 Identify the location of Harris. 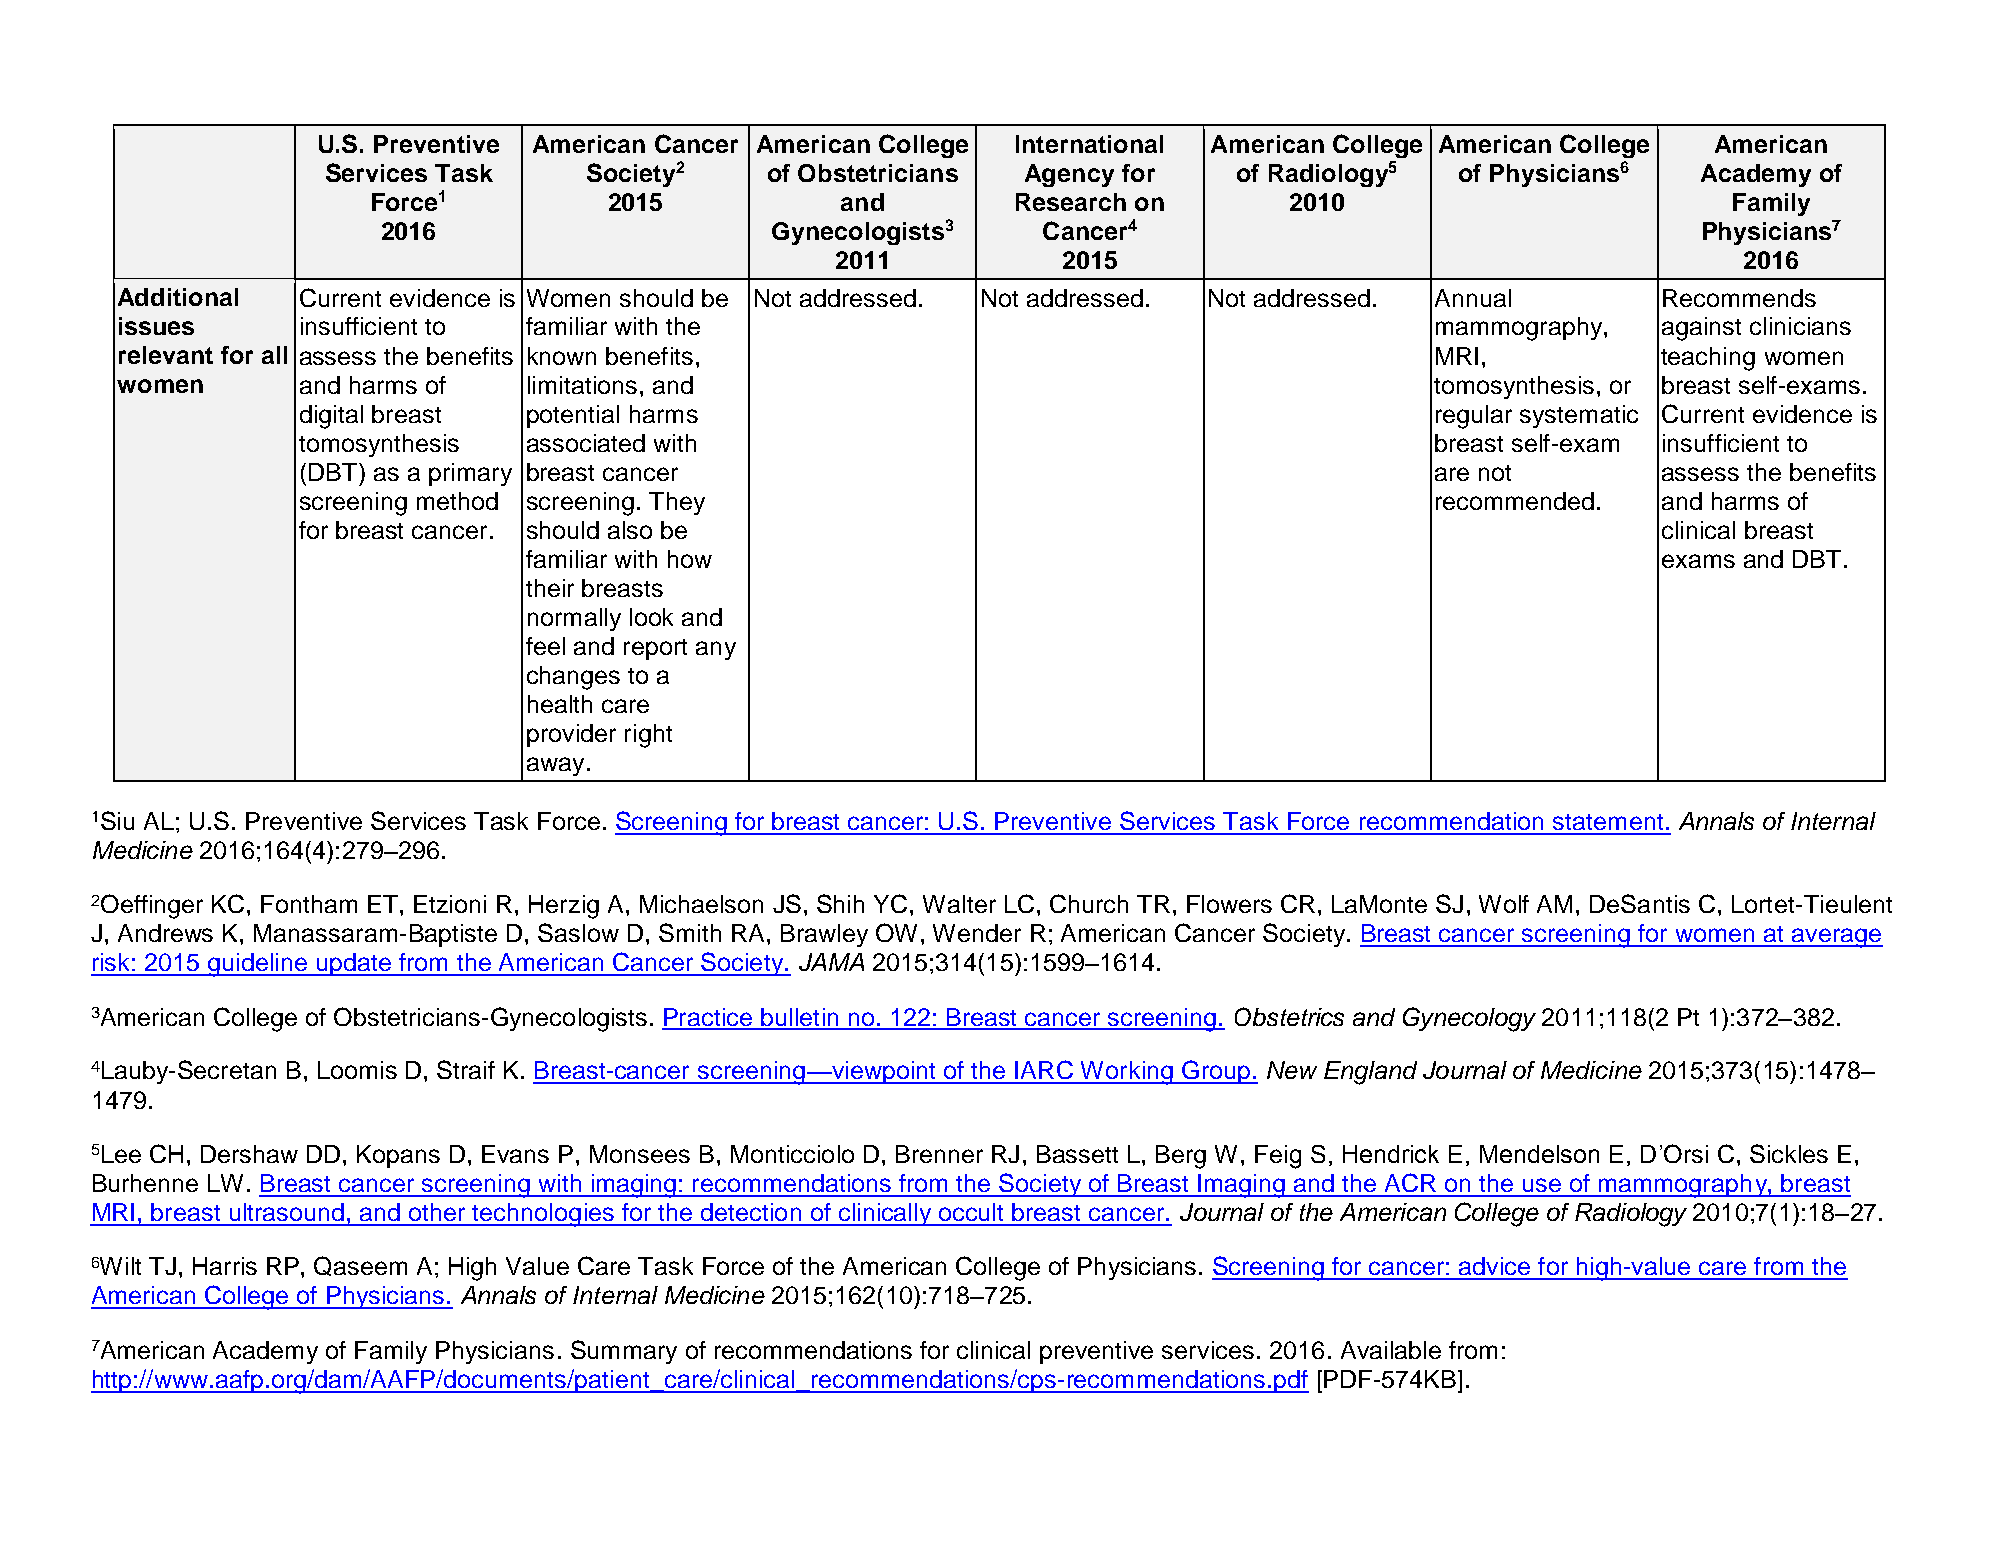
(225, 1266).
